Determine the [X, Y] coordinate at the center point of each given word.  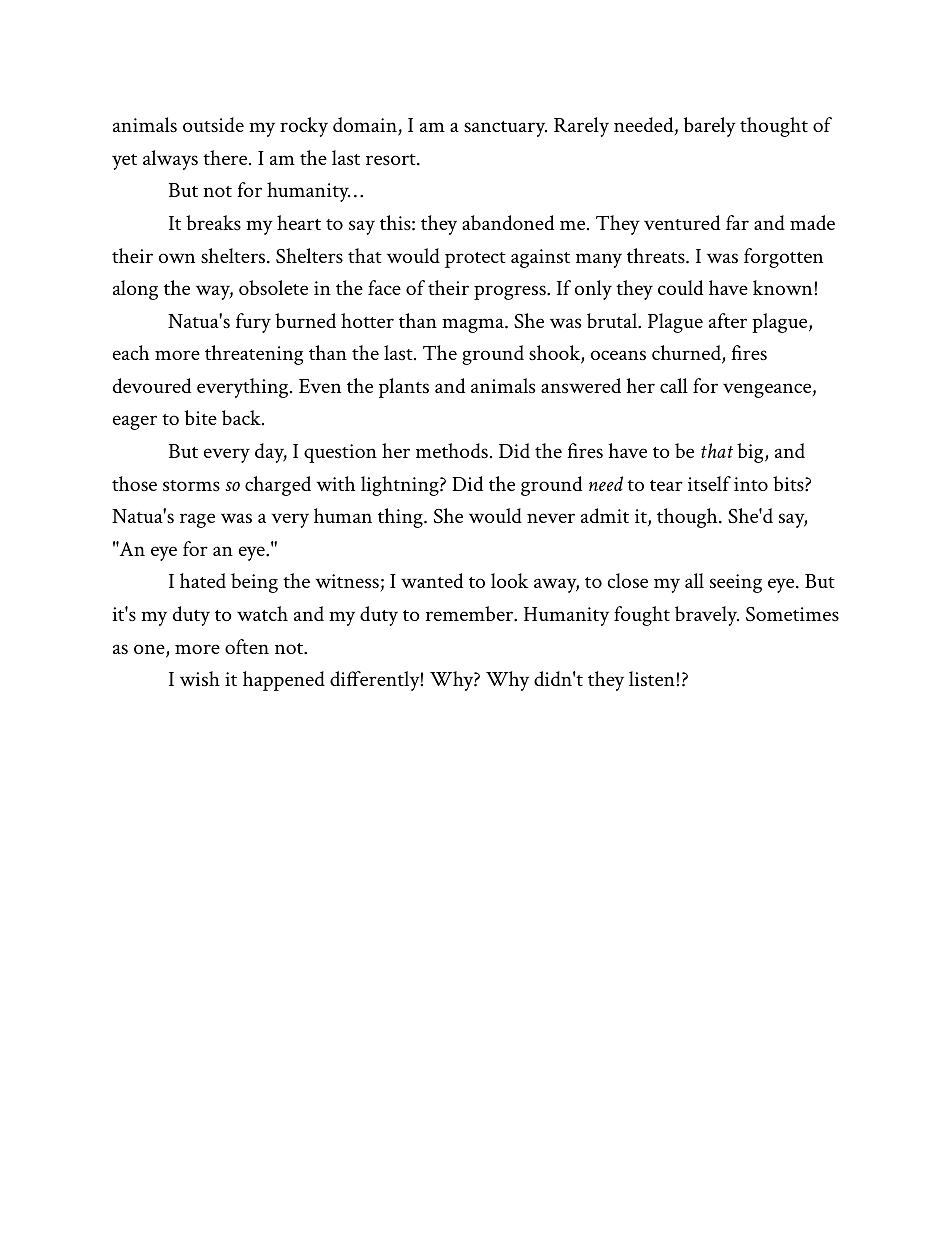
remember [471, 614]
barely [710, 127]
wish [200, 679]
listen [652, 679]
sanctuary [505, 129]
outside [213, 125]
